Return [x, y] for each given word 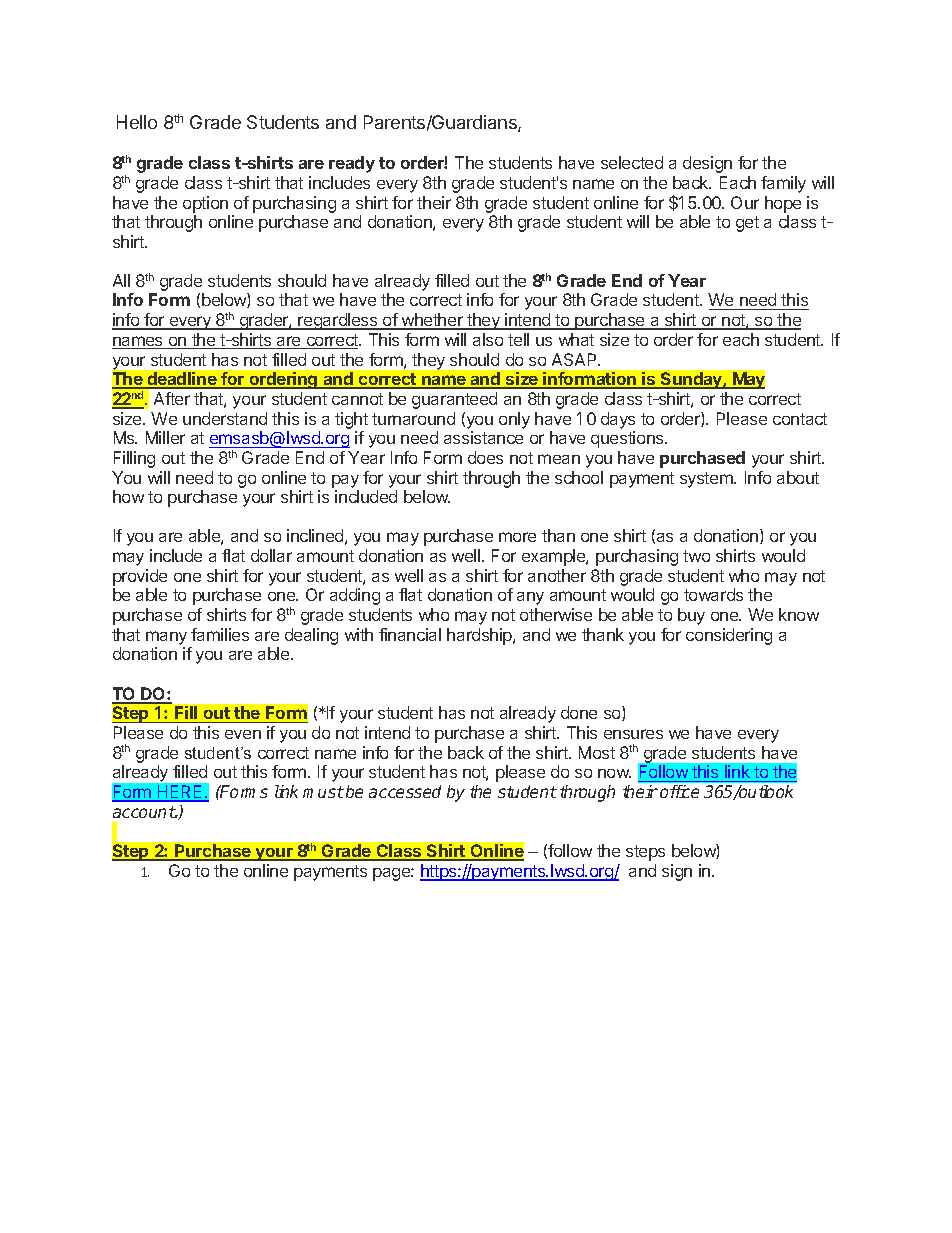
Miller [165, 437]
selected [632, 162]
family [783, 184]
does [485, 457]
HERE [180, 793]
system [707, 480]
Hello [137, 122]
